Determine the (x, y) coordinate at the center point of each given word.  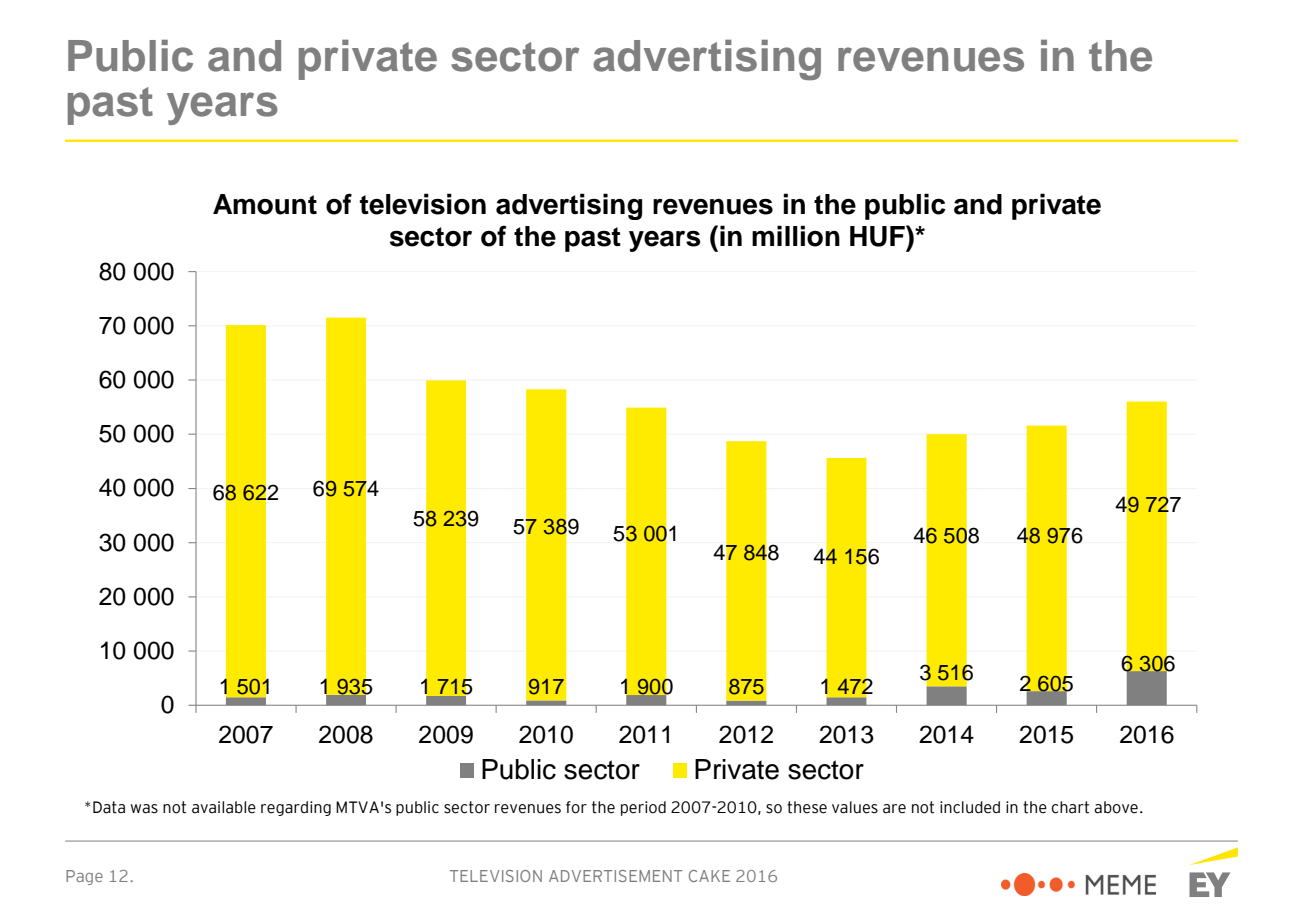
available (224, 807)
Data (109, 807)
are (894, 809)
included (970, 807)
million (796, 236)
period (643, 808)
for (576, 807)
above (1116, 807)
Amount (265, 204)
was (144, 809)
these (807, 807)
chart (1070, 807)
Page (84, 877)
